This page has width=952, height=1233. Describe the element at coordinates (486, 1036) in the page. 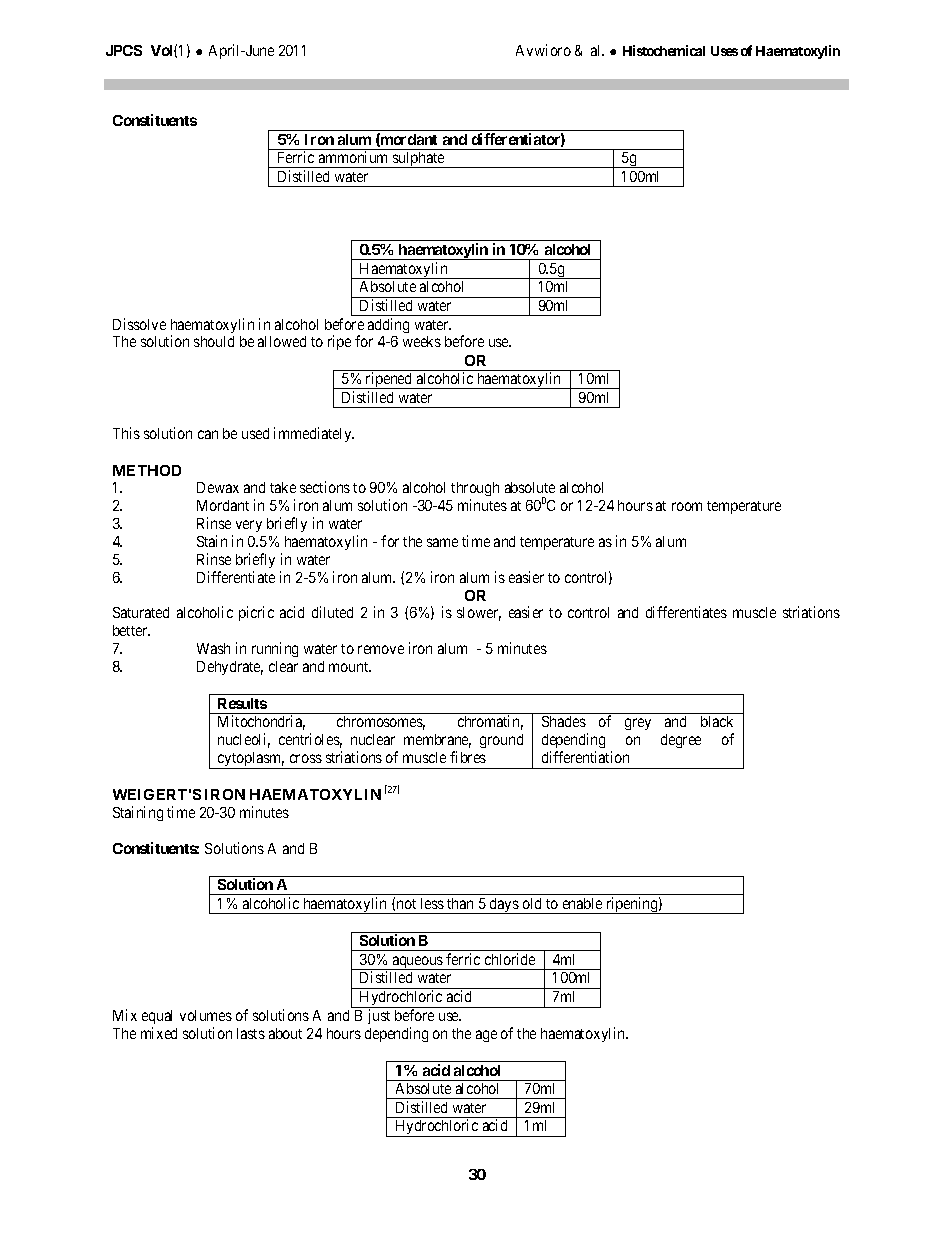

I see `age` at that location.
